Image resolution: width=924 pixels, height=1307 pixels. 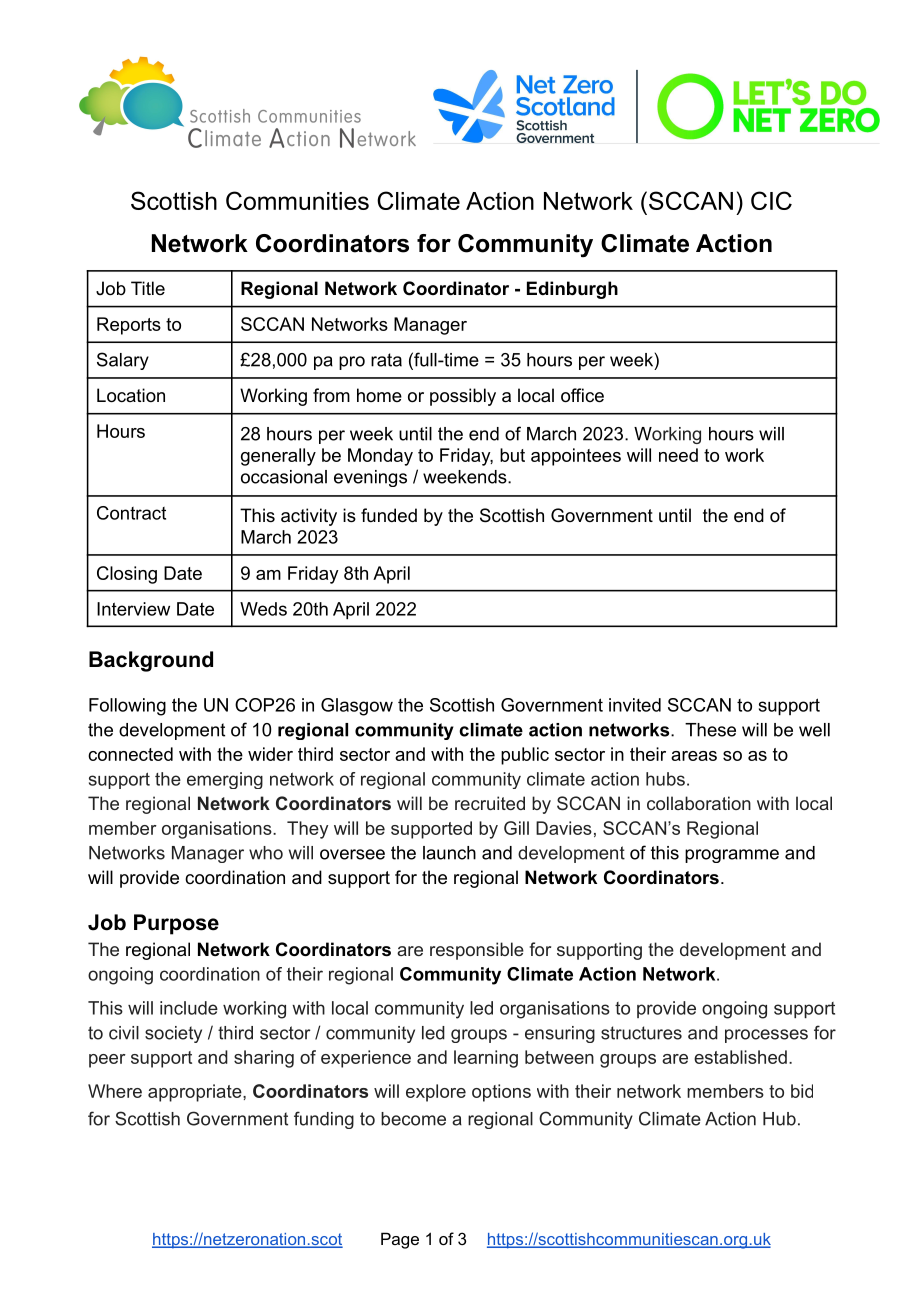 What do you see at coordinates (771, 200) in the page?
I see `CIC` at bounding box center [771, 200].
